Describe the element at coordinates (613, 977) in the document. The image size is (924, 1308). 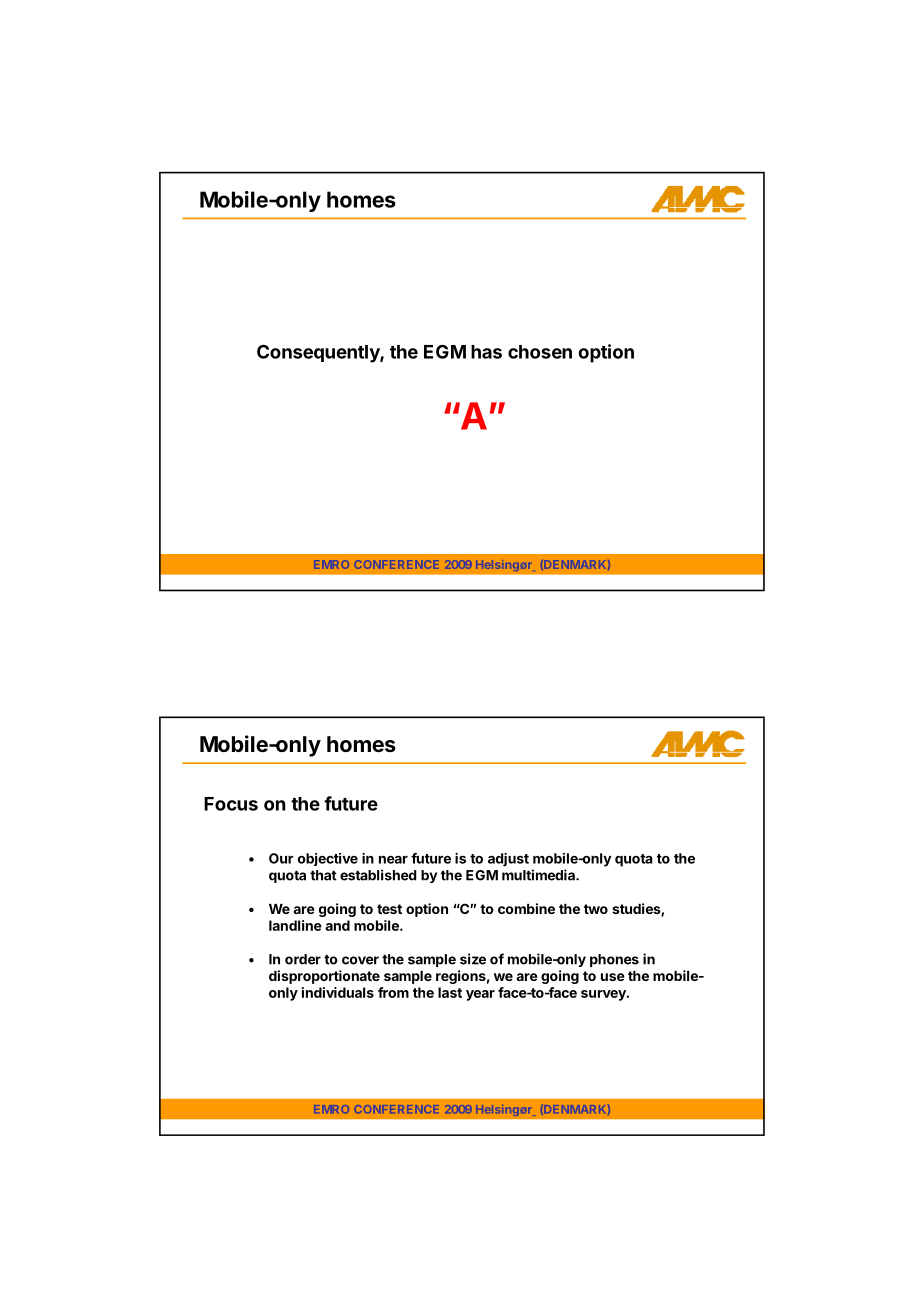
I see `use` at that location.
